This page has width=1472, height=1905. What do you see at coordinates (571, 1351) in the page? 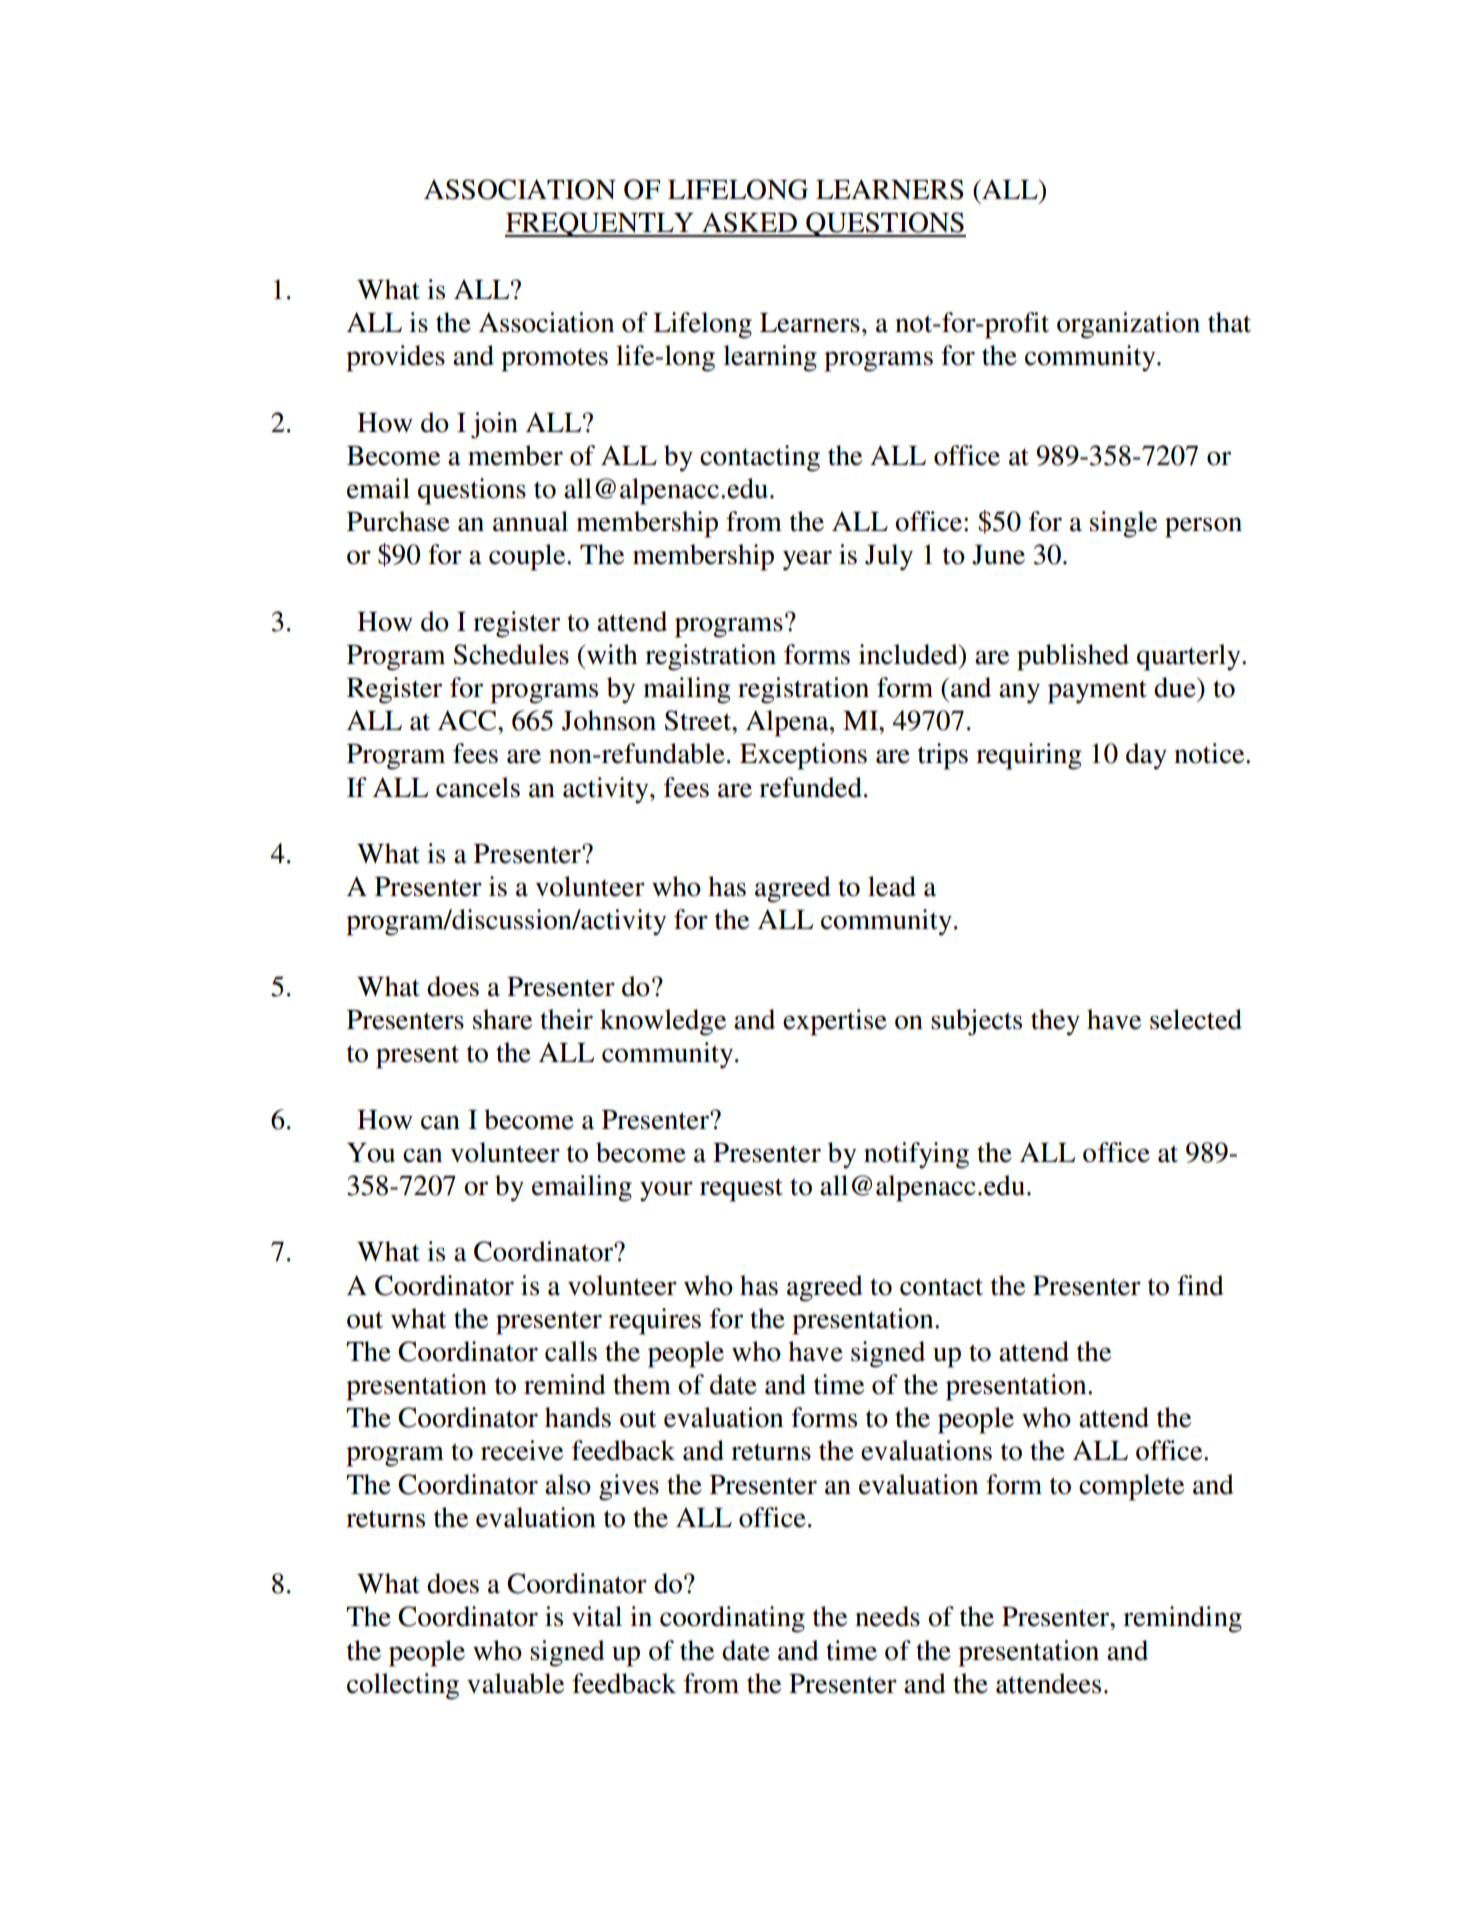
I see `calls` at bounding box center [571, 1351].
